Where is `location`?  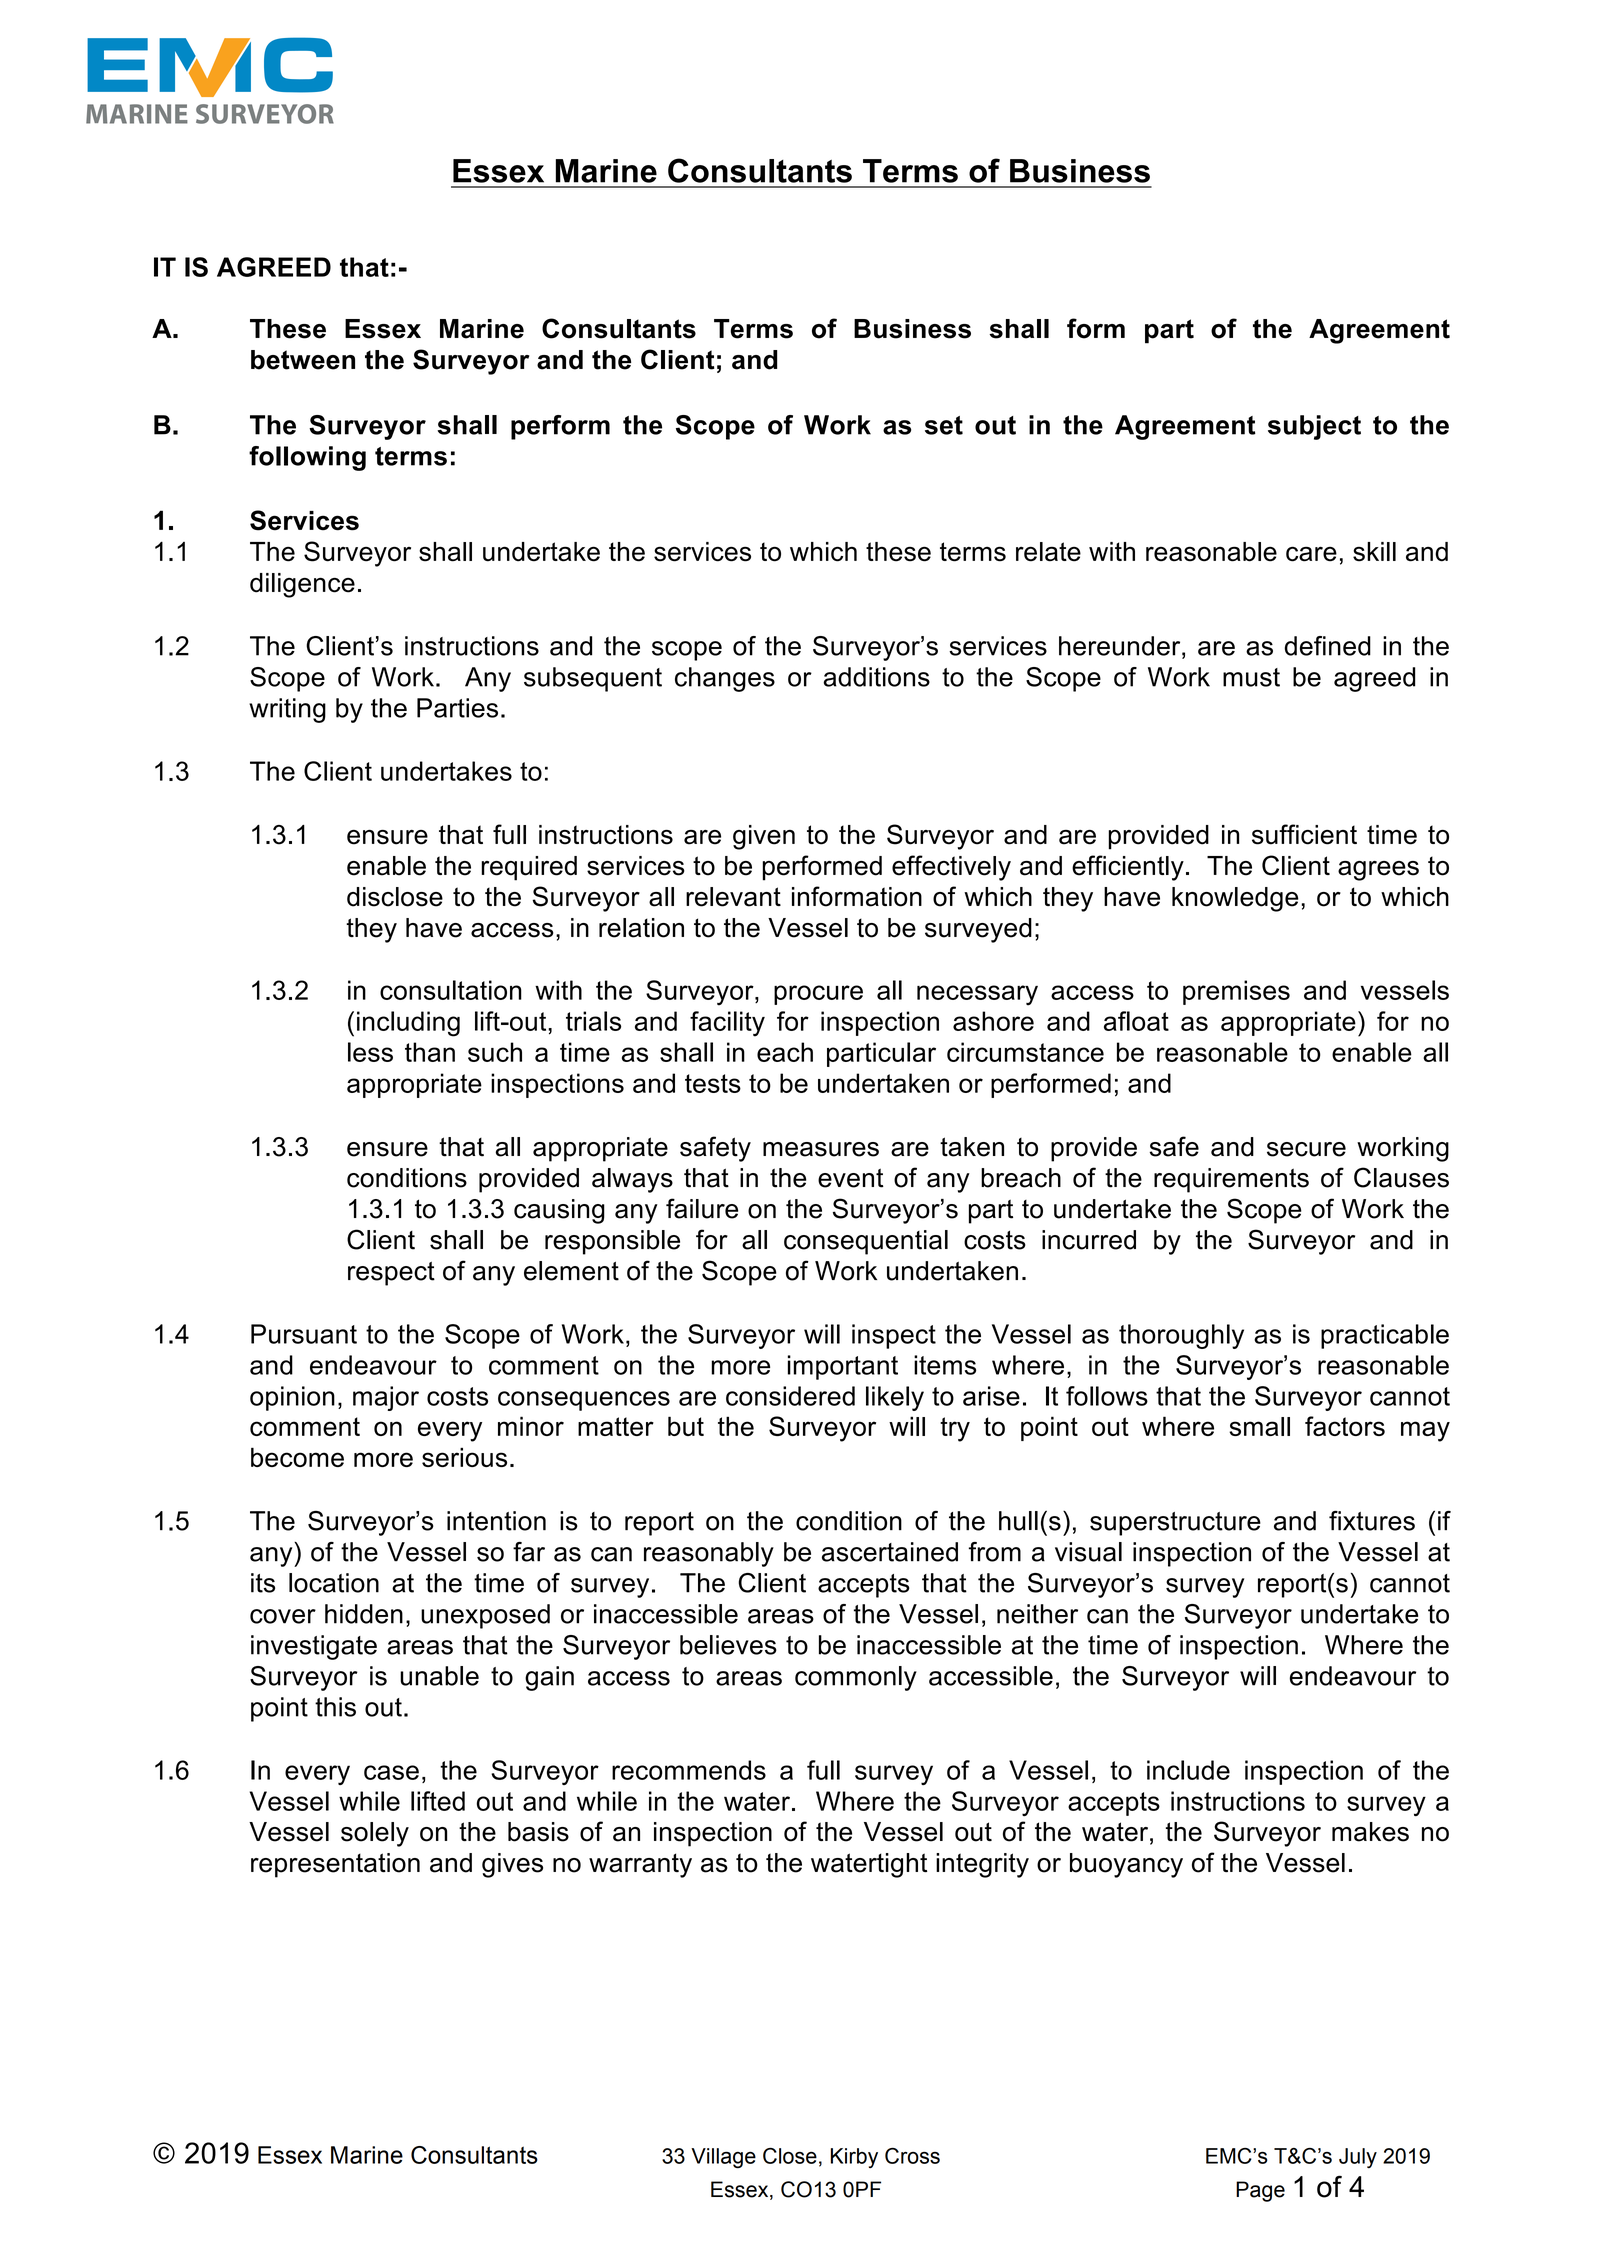 location is located at coordinates (334, 1583).
